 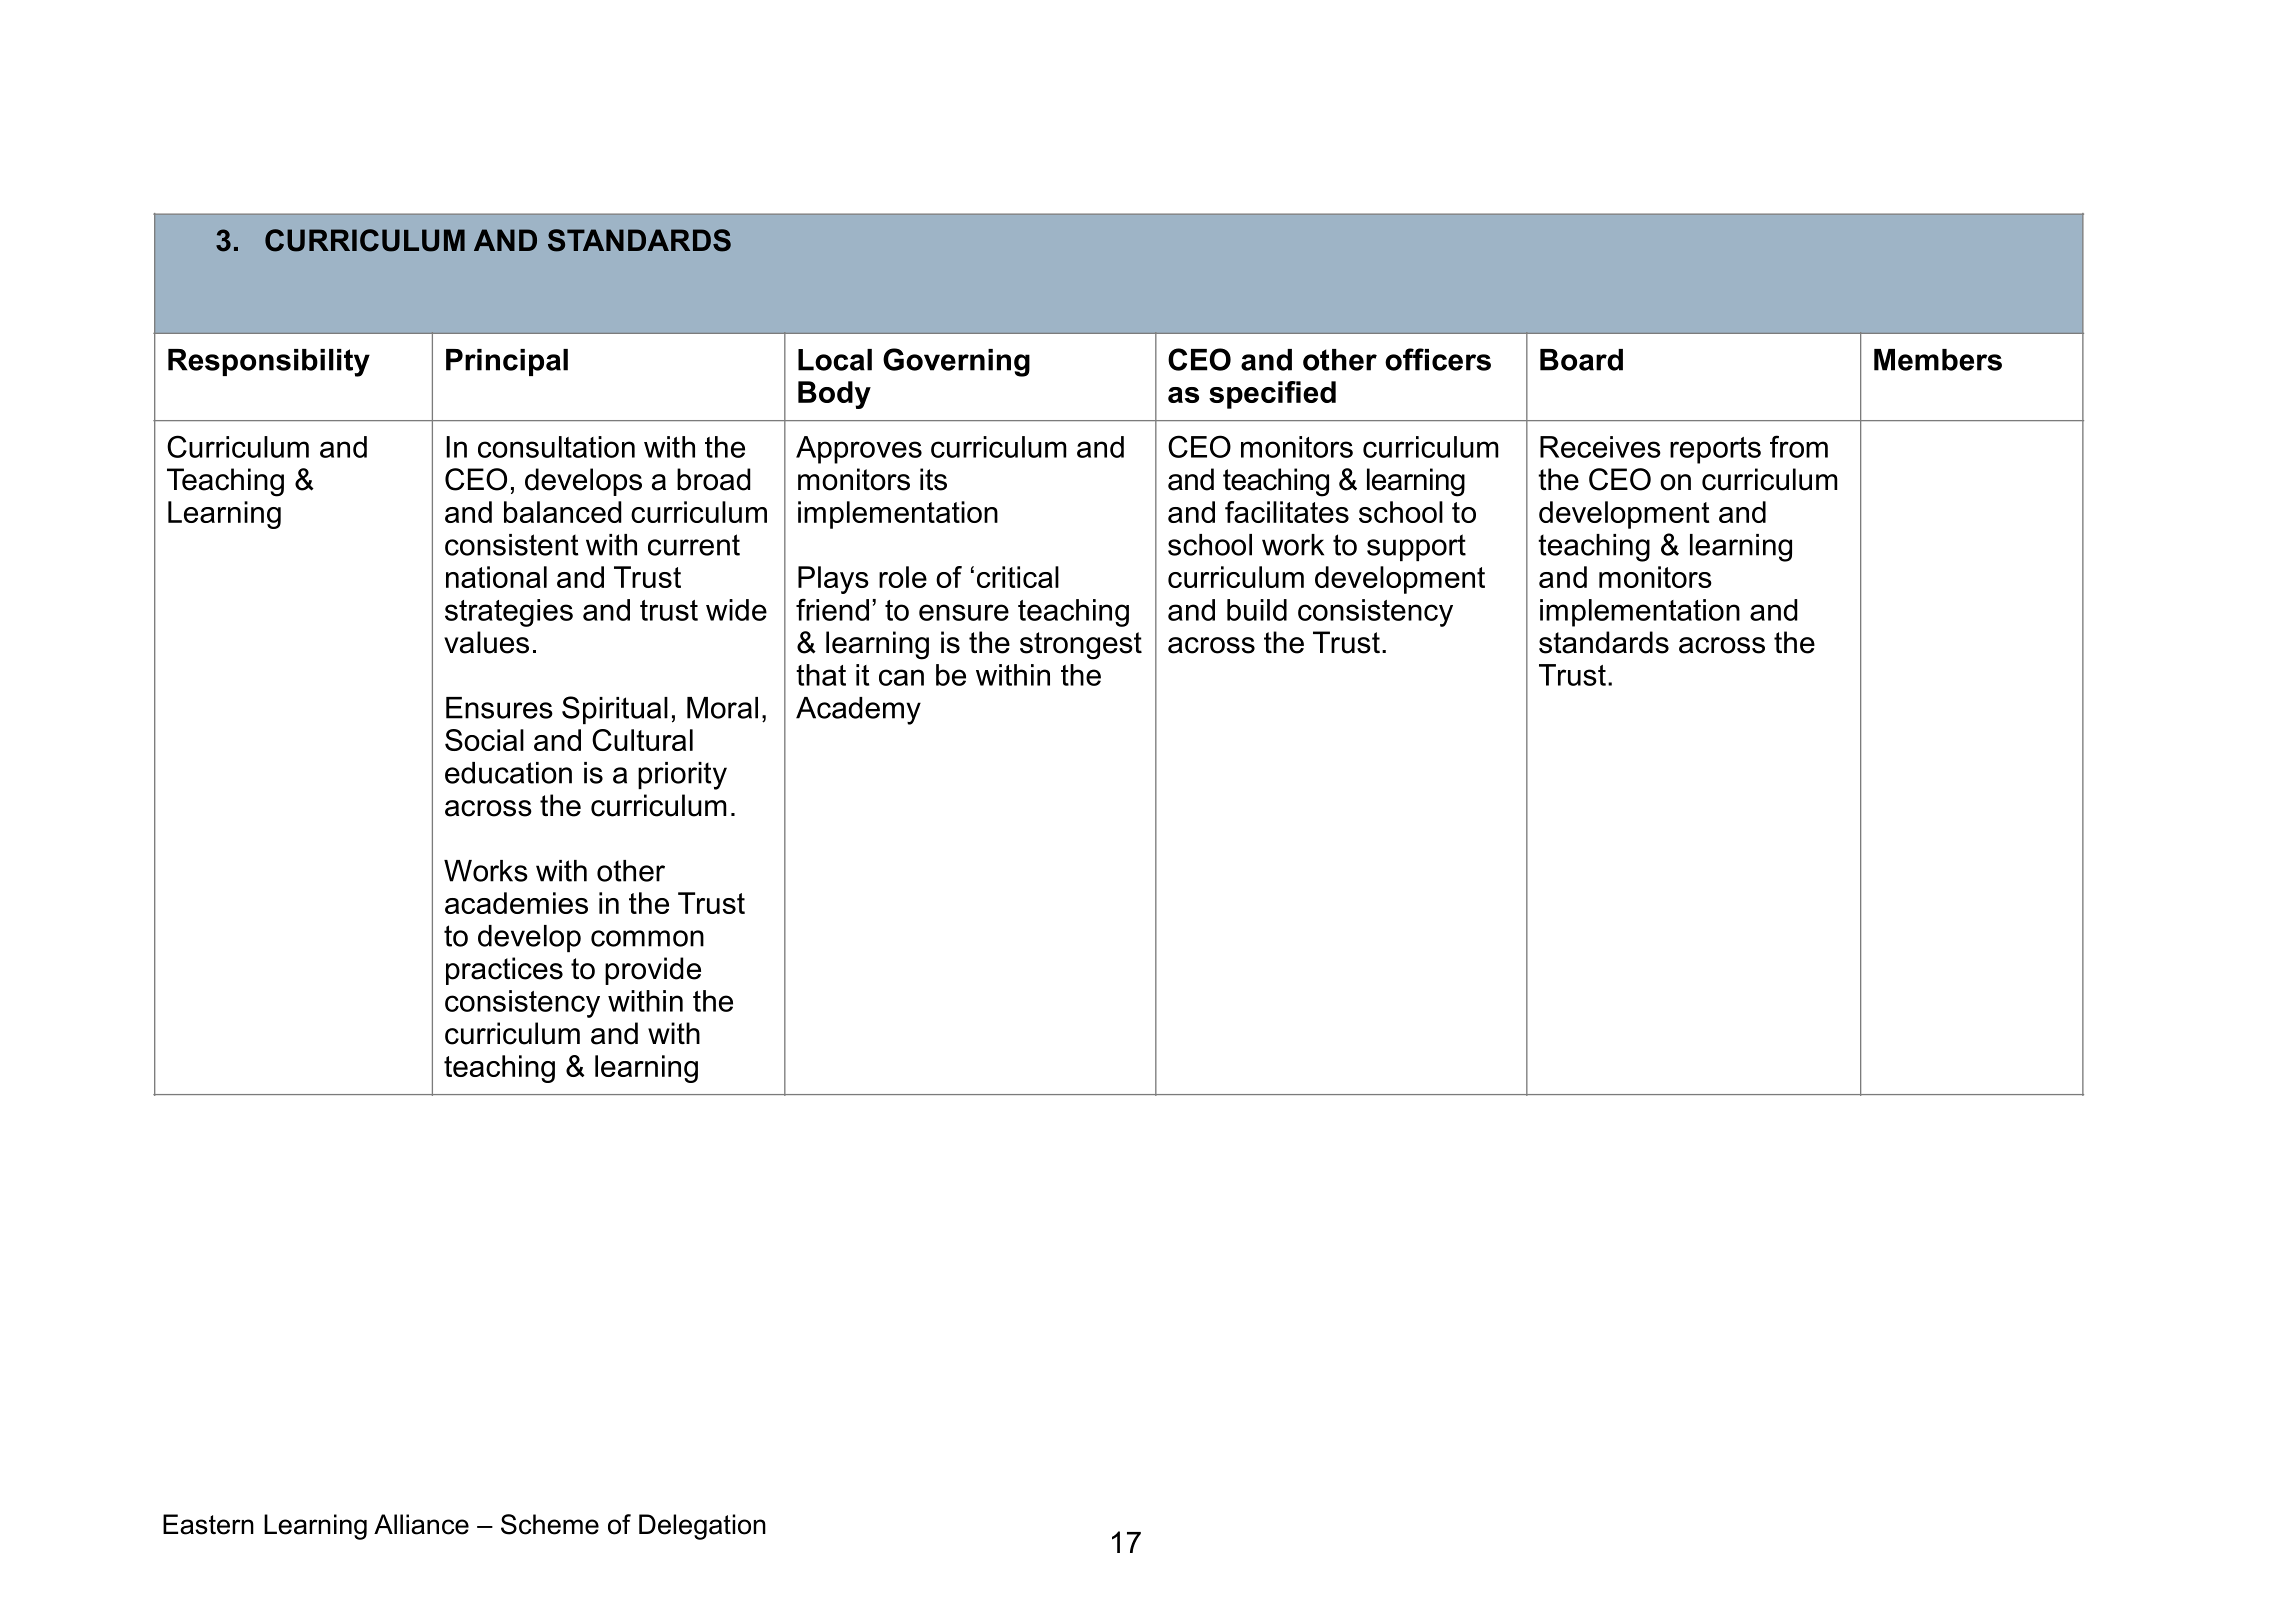 I want to click on common, so click(x=647, y=938).
